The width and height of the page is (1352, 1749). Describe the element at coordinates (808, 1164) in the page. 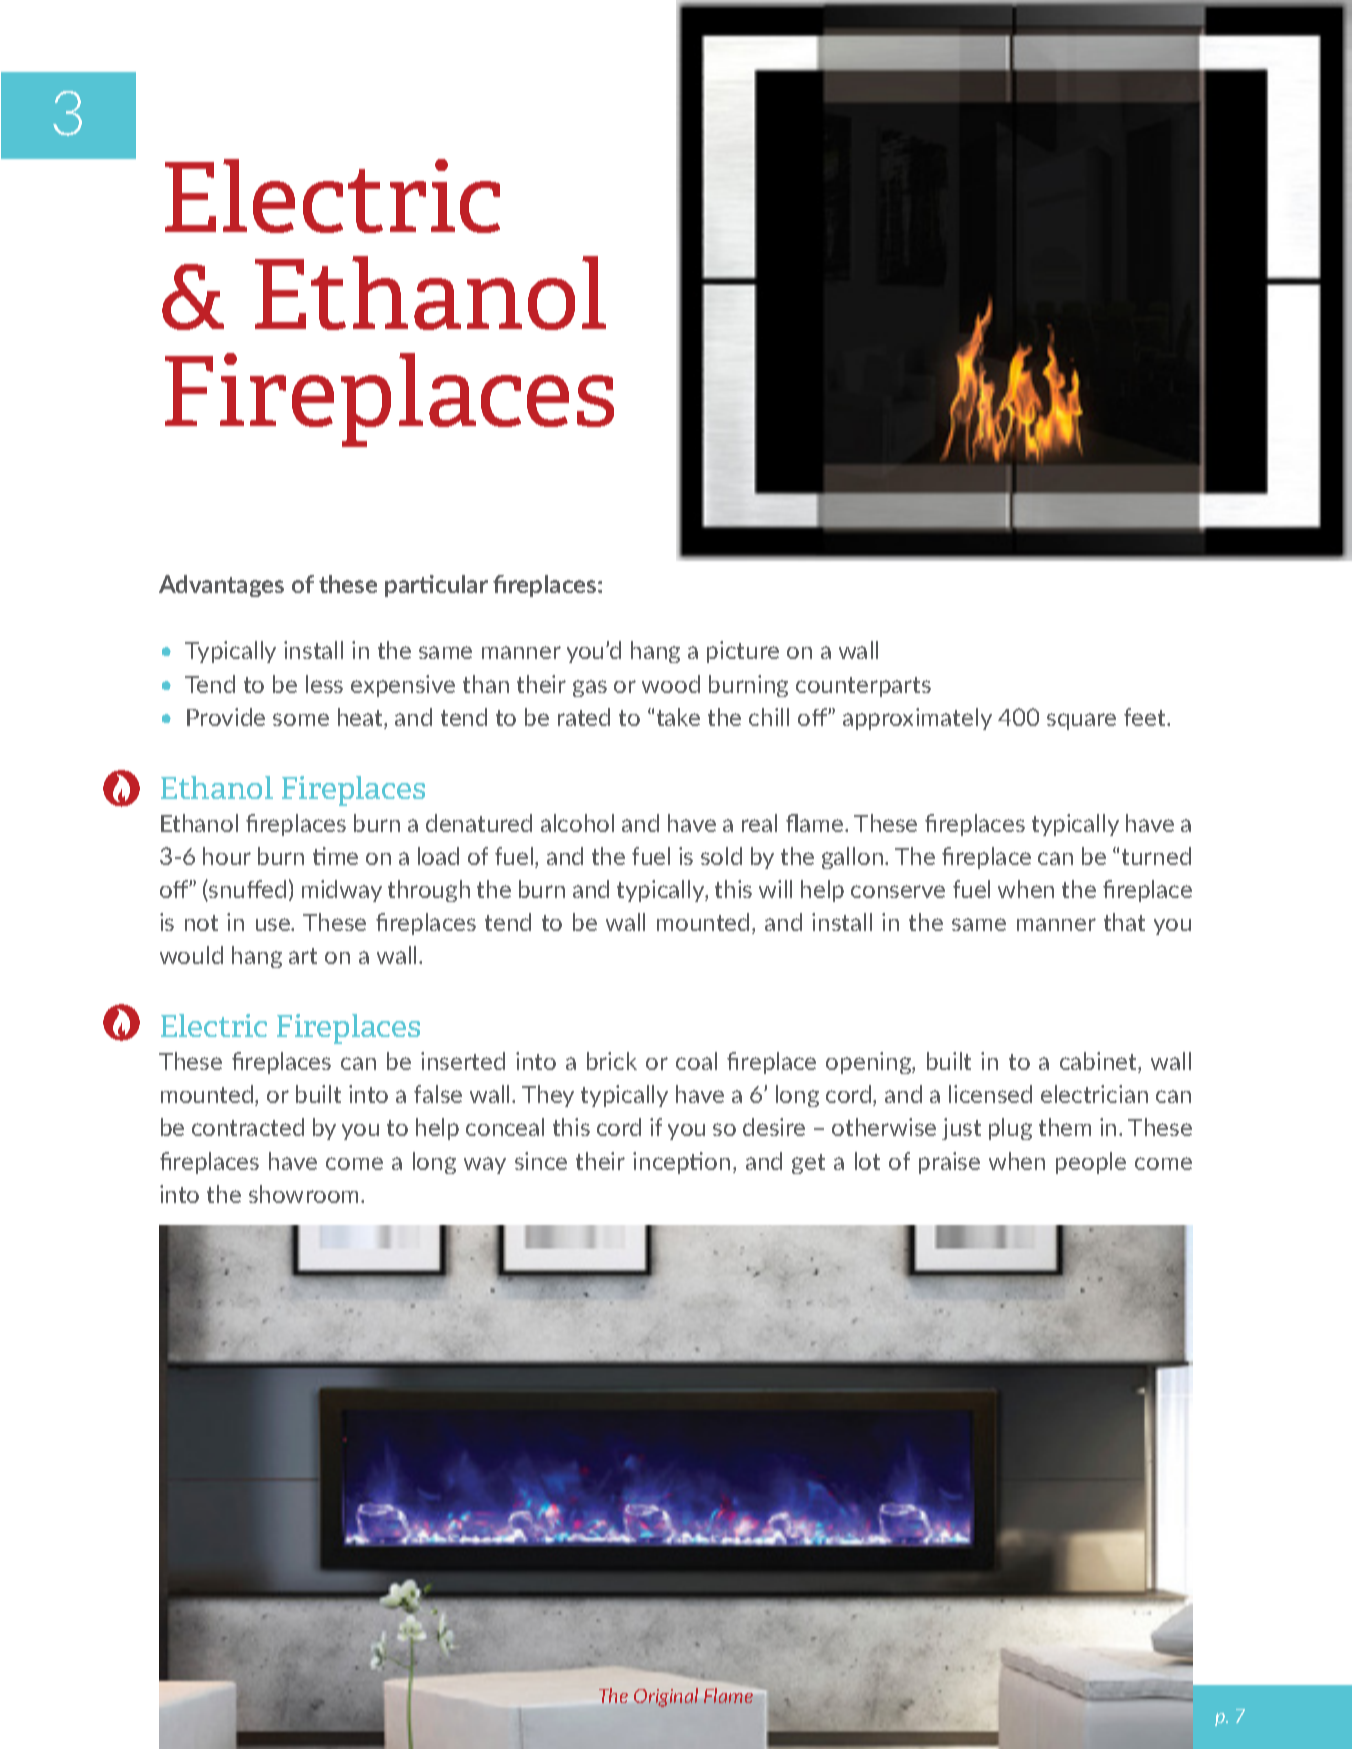

I see `get` at that location.
